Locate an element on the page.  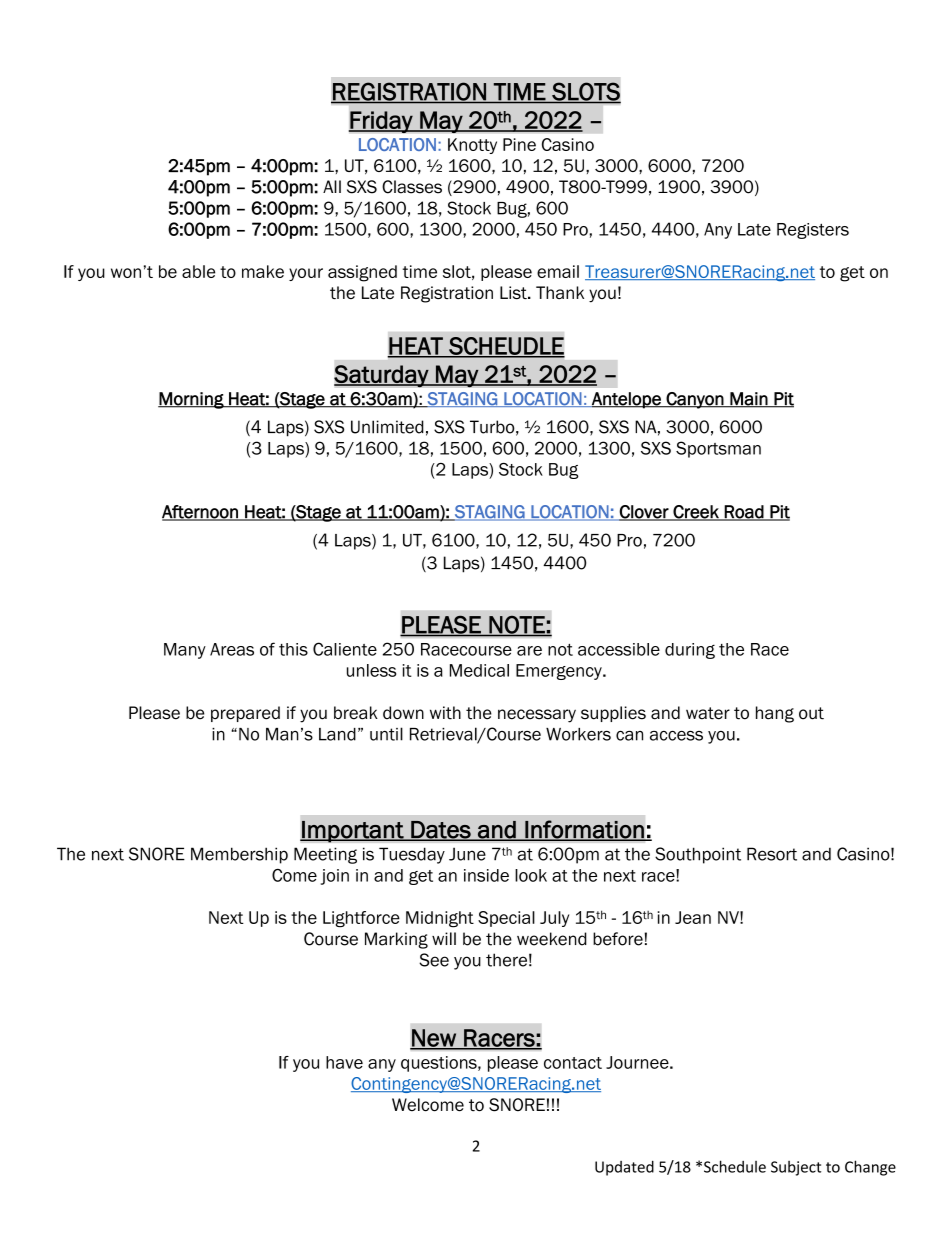
Registers is located at coordinates (813, 231).
